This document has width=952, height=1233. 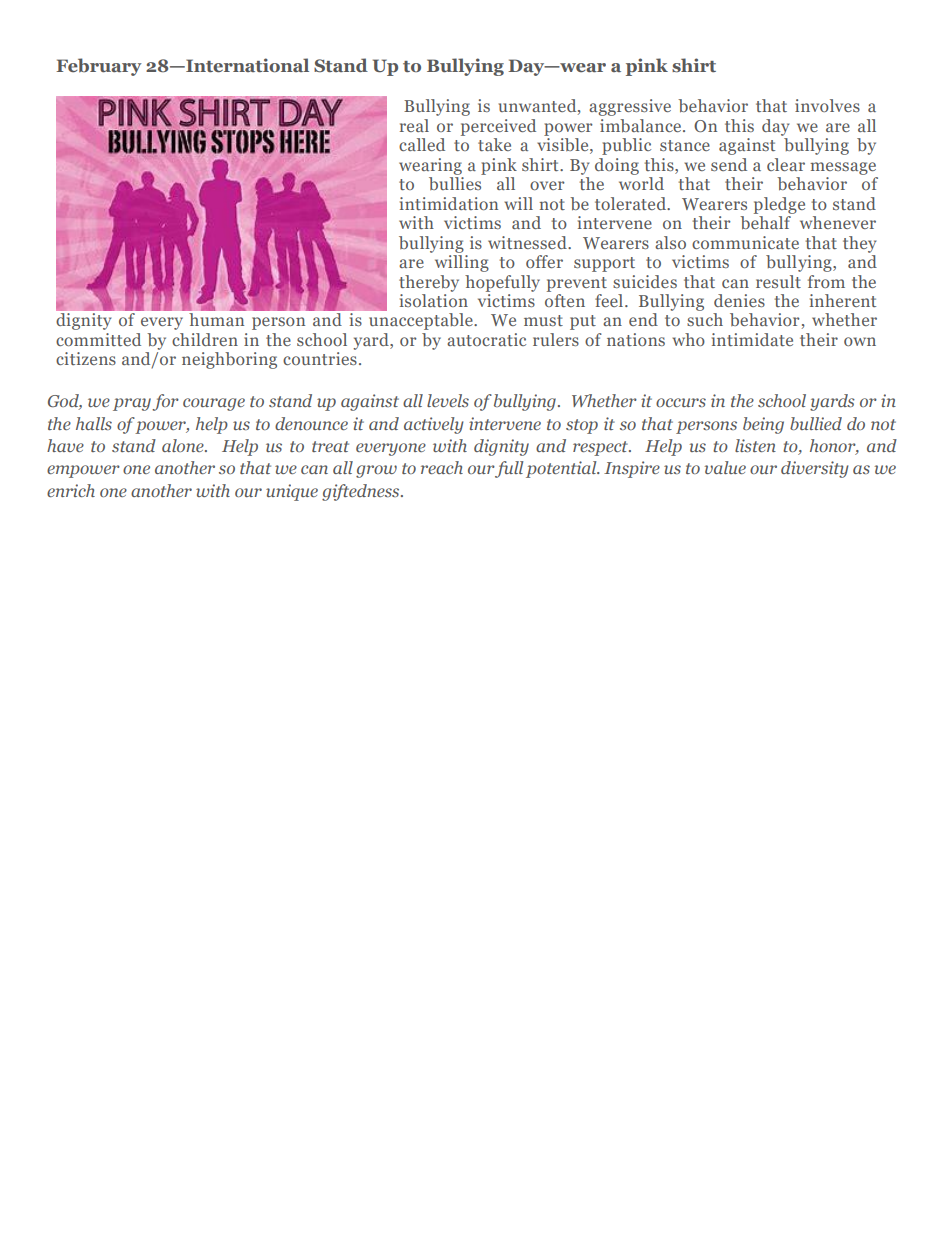 I want to click on result, so click(x=778, y=281).
